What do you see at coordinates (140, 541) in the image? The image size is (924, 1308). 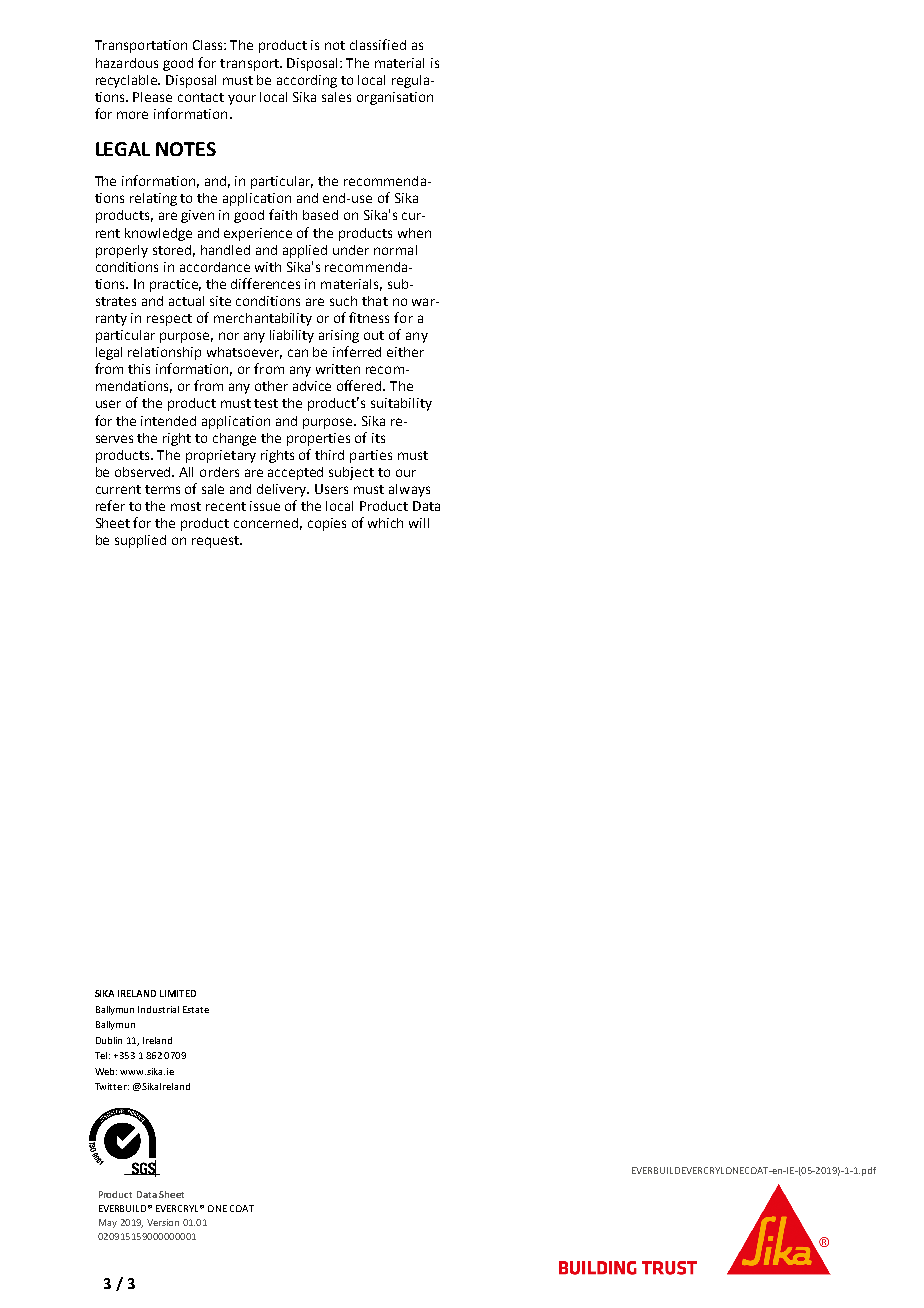 I see `supplied` at bounding box center [140, 541].
